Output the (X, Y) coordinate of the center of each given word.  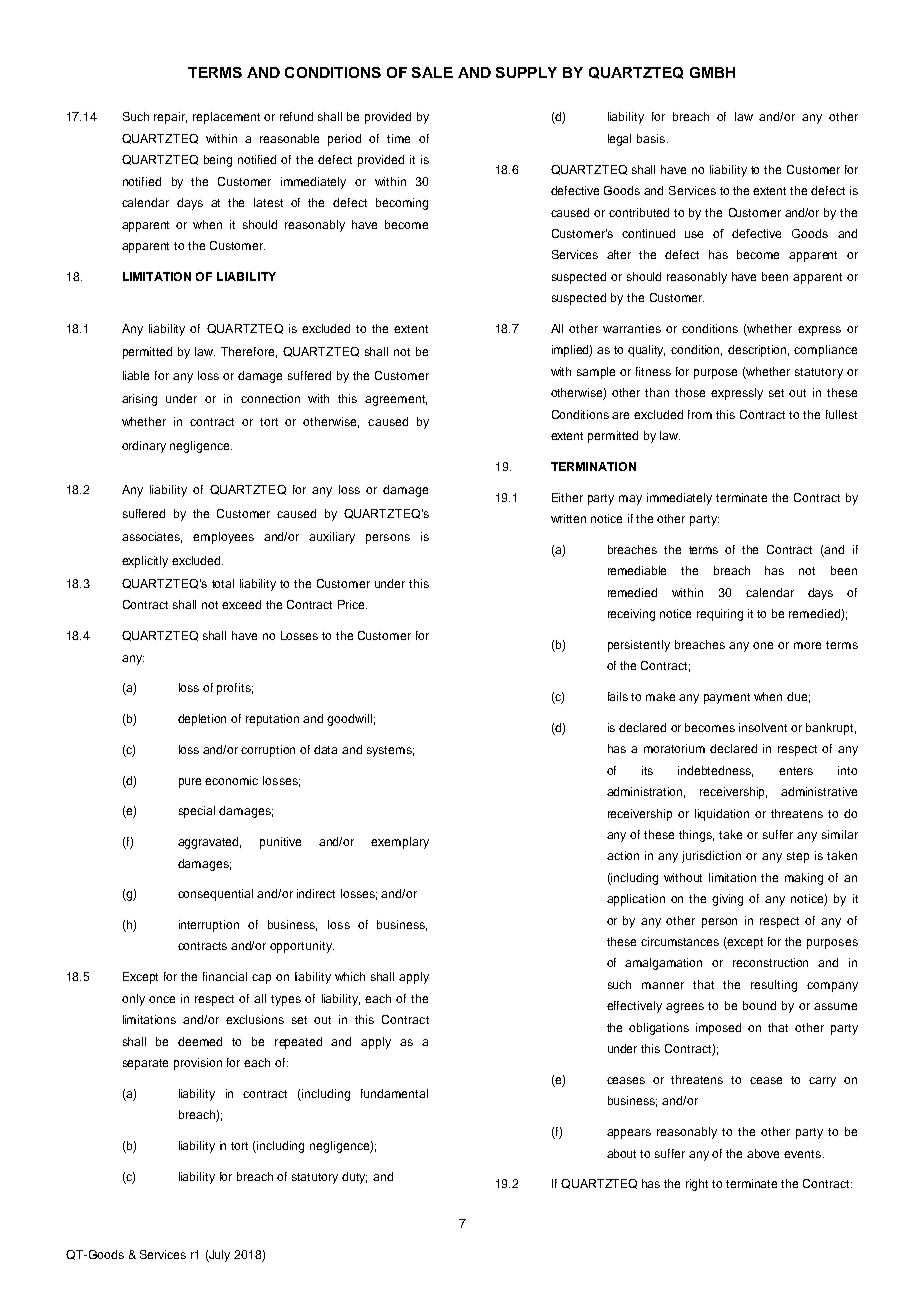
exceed (241, 604)
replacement (226, 118)
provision (198, 1064)
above (763, 1153)
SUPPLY (526, 72)
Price (352, 604)
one (763, 645)
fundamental (394, 1093)
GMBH (712, 72)
